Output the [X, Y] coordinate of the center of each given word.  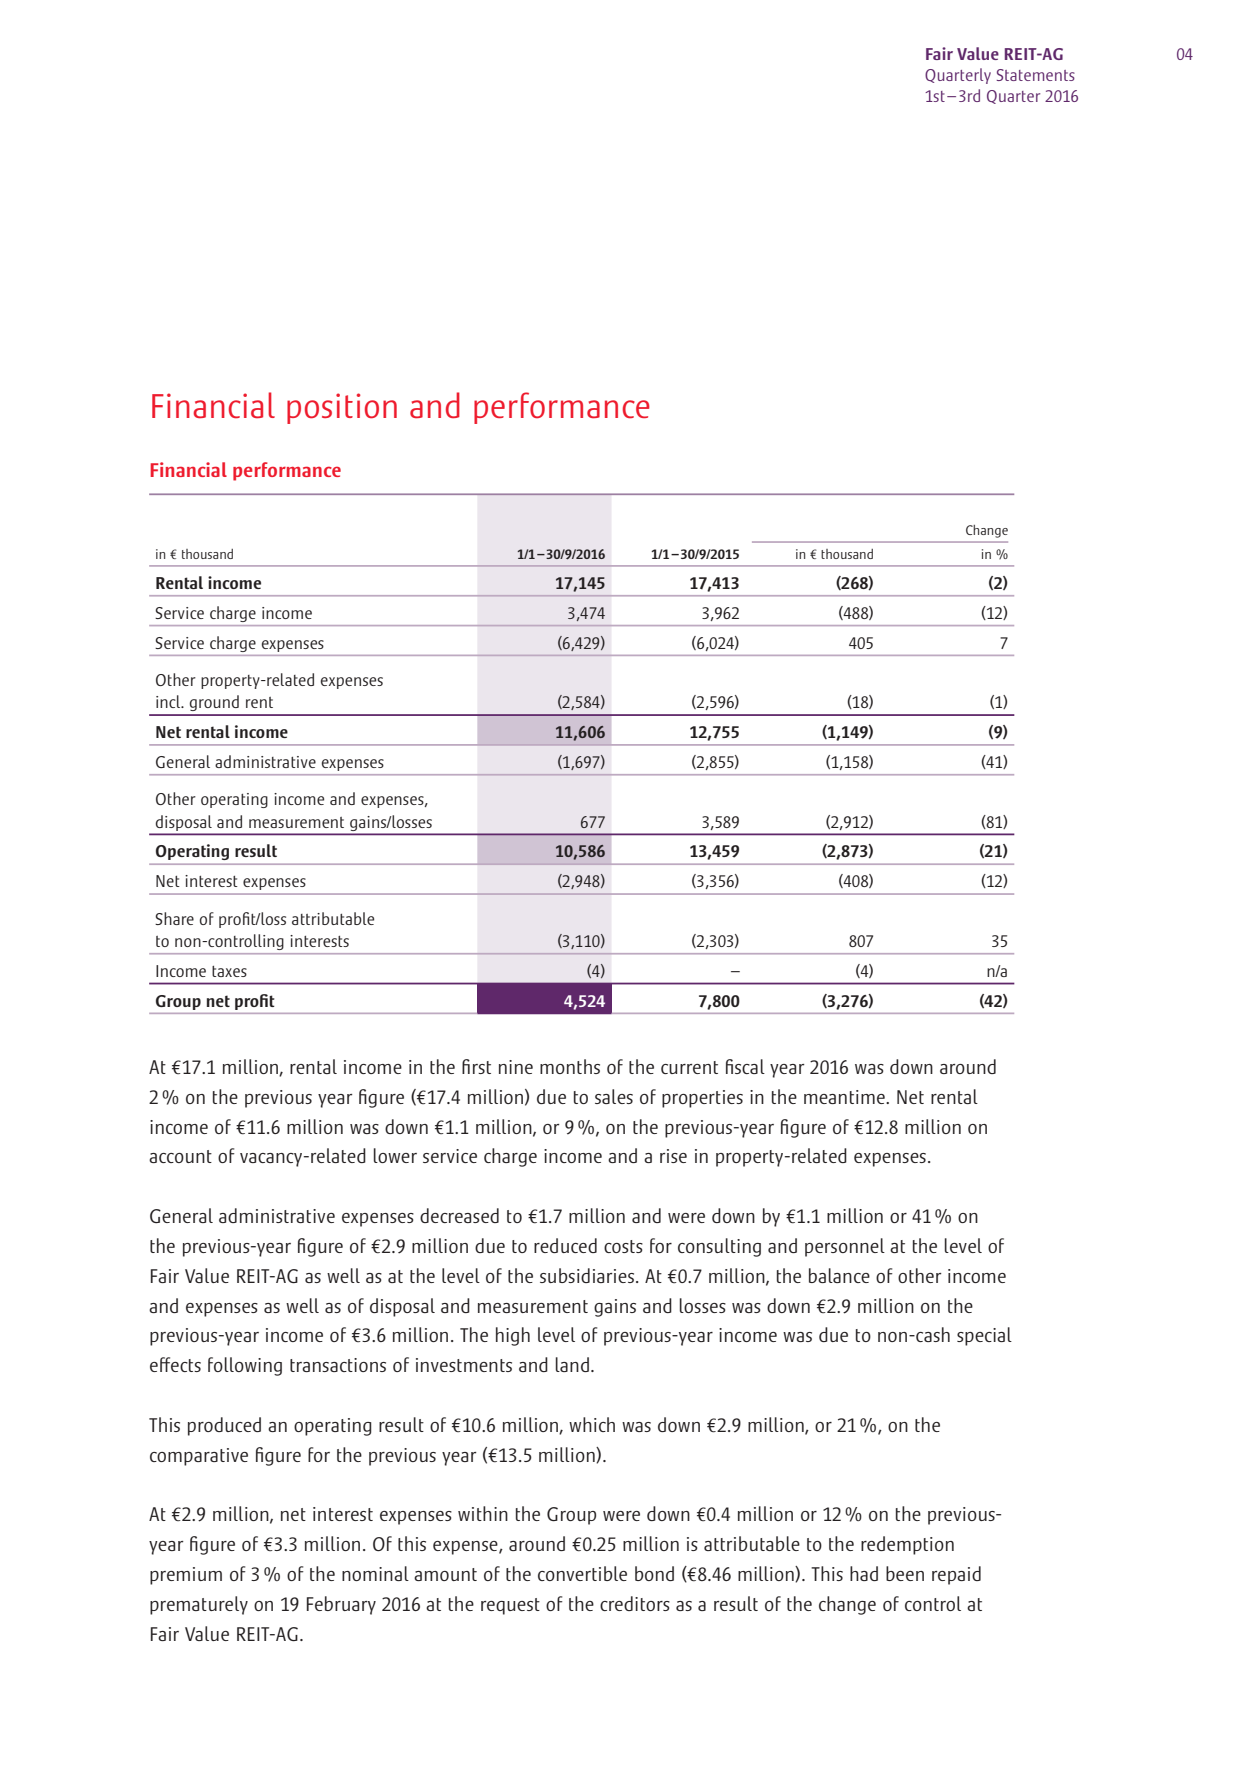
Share [174, 918]
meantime [845, 1097]
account [180, 1156]
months [570, 1066]
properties [702, 1099]
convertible [582, 1573]
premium [186, 1576]
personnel [845, 1247]
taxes [229, 971]
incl [169, 701]
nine [516, 1067]
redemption [907, 1545]
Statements [1036, 75]
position [342, 408]
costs [623, 1246]
